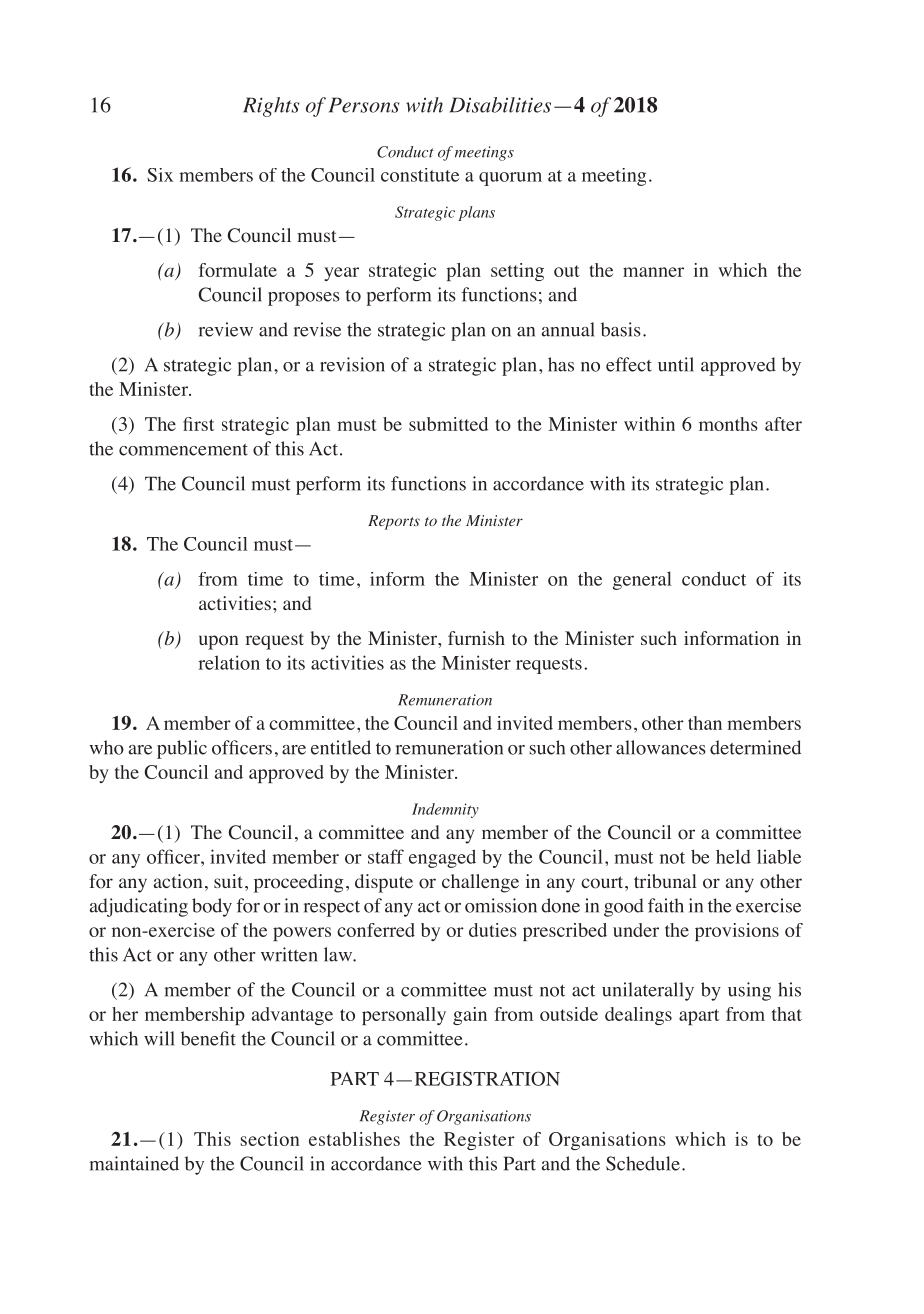  Describe the element at coordinates (420, 175) in the image. I see `constitute` at that location.
